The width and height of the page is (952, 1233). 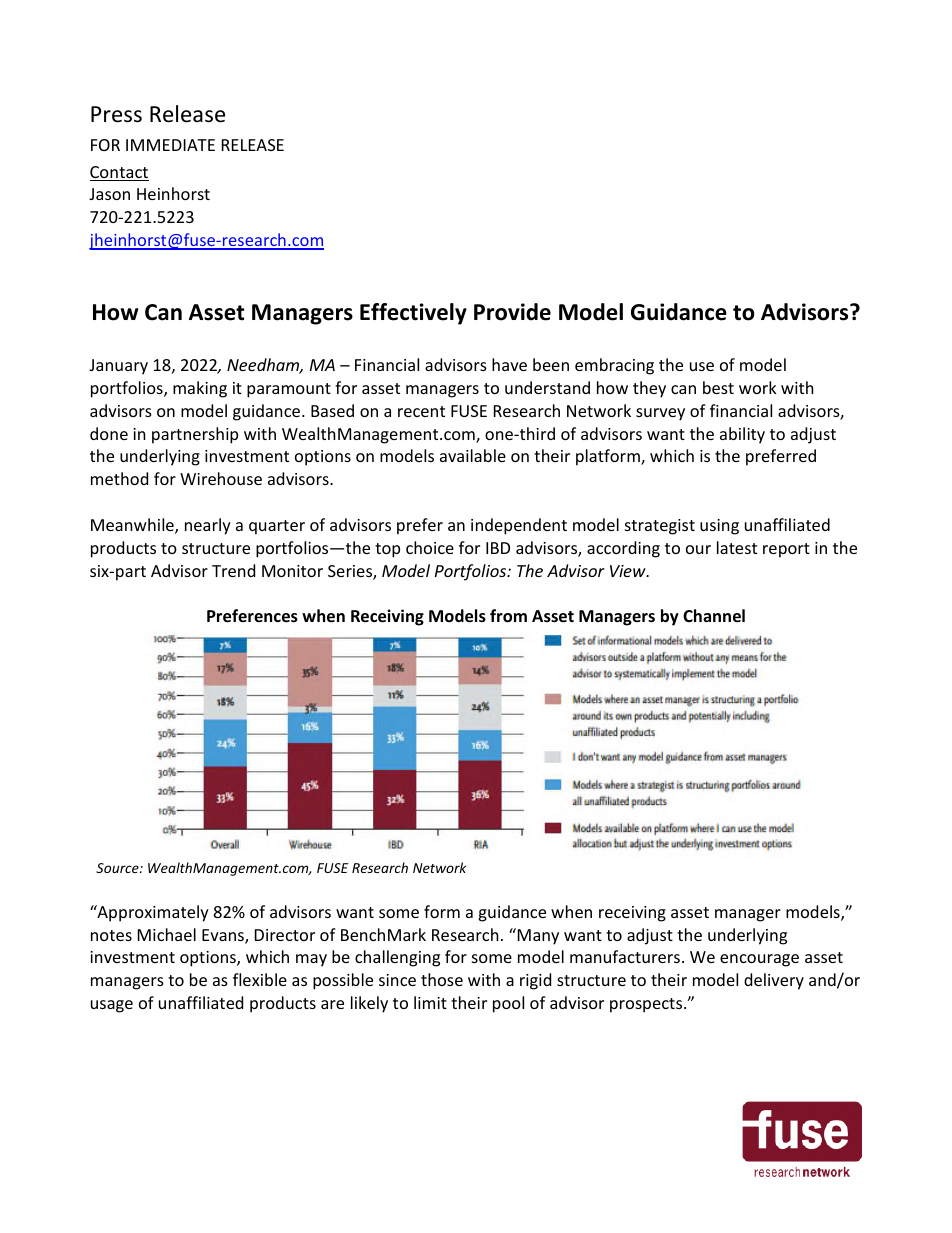 I want to click on Effectively, so click(x=413, y=314).
